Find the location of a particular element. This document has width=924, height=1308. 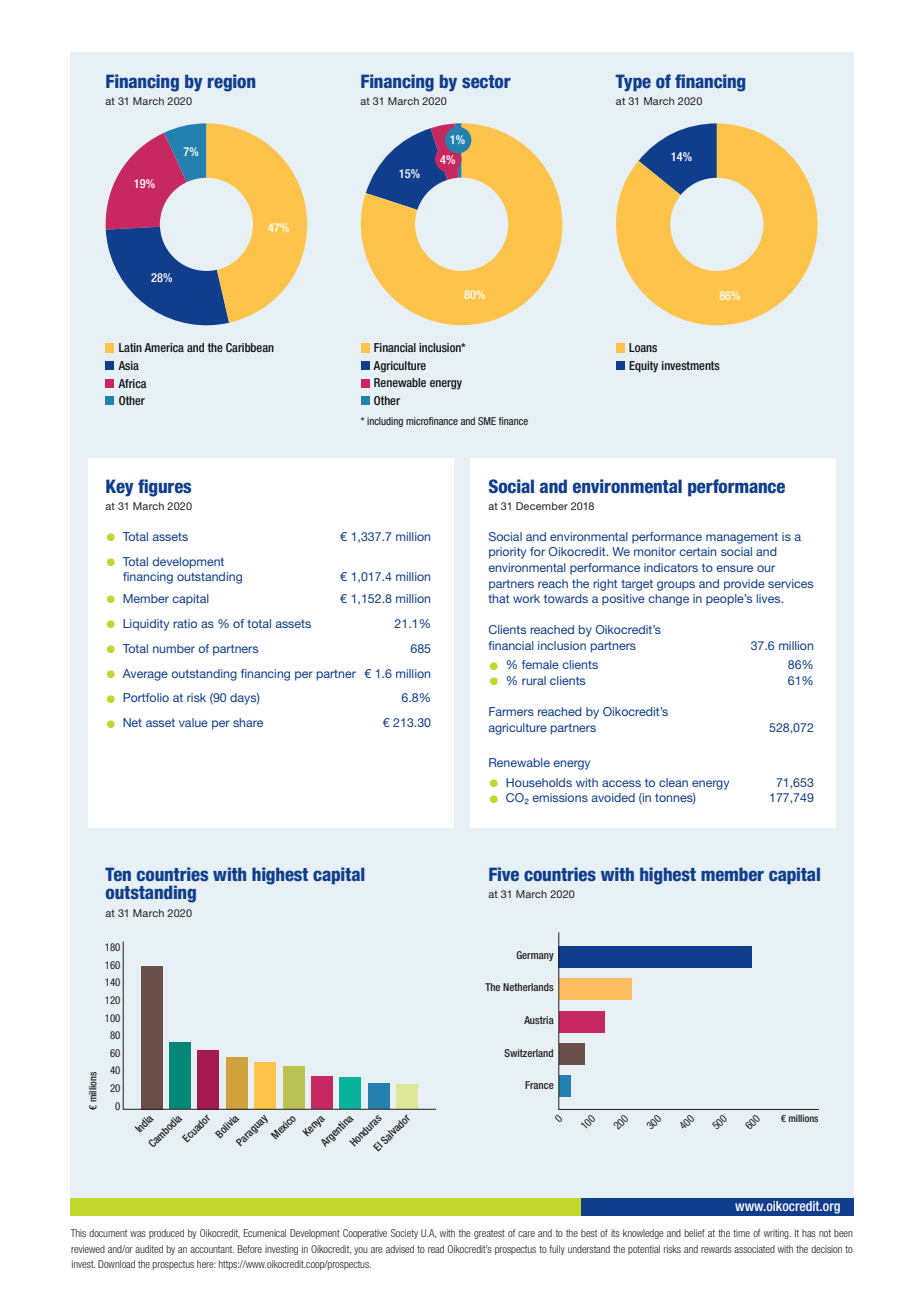

Farmers is located at coordinates (511, 711).
